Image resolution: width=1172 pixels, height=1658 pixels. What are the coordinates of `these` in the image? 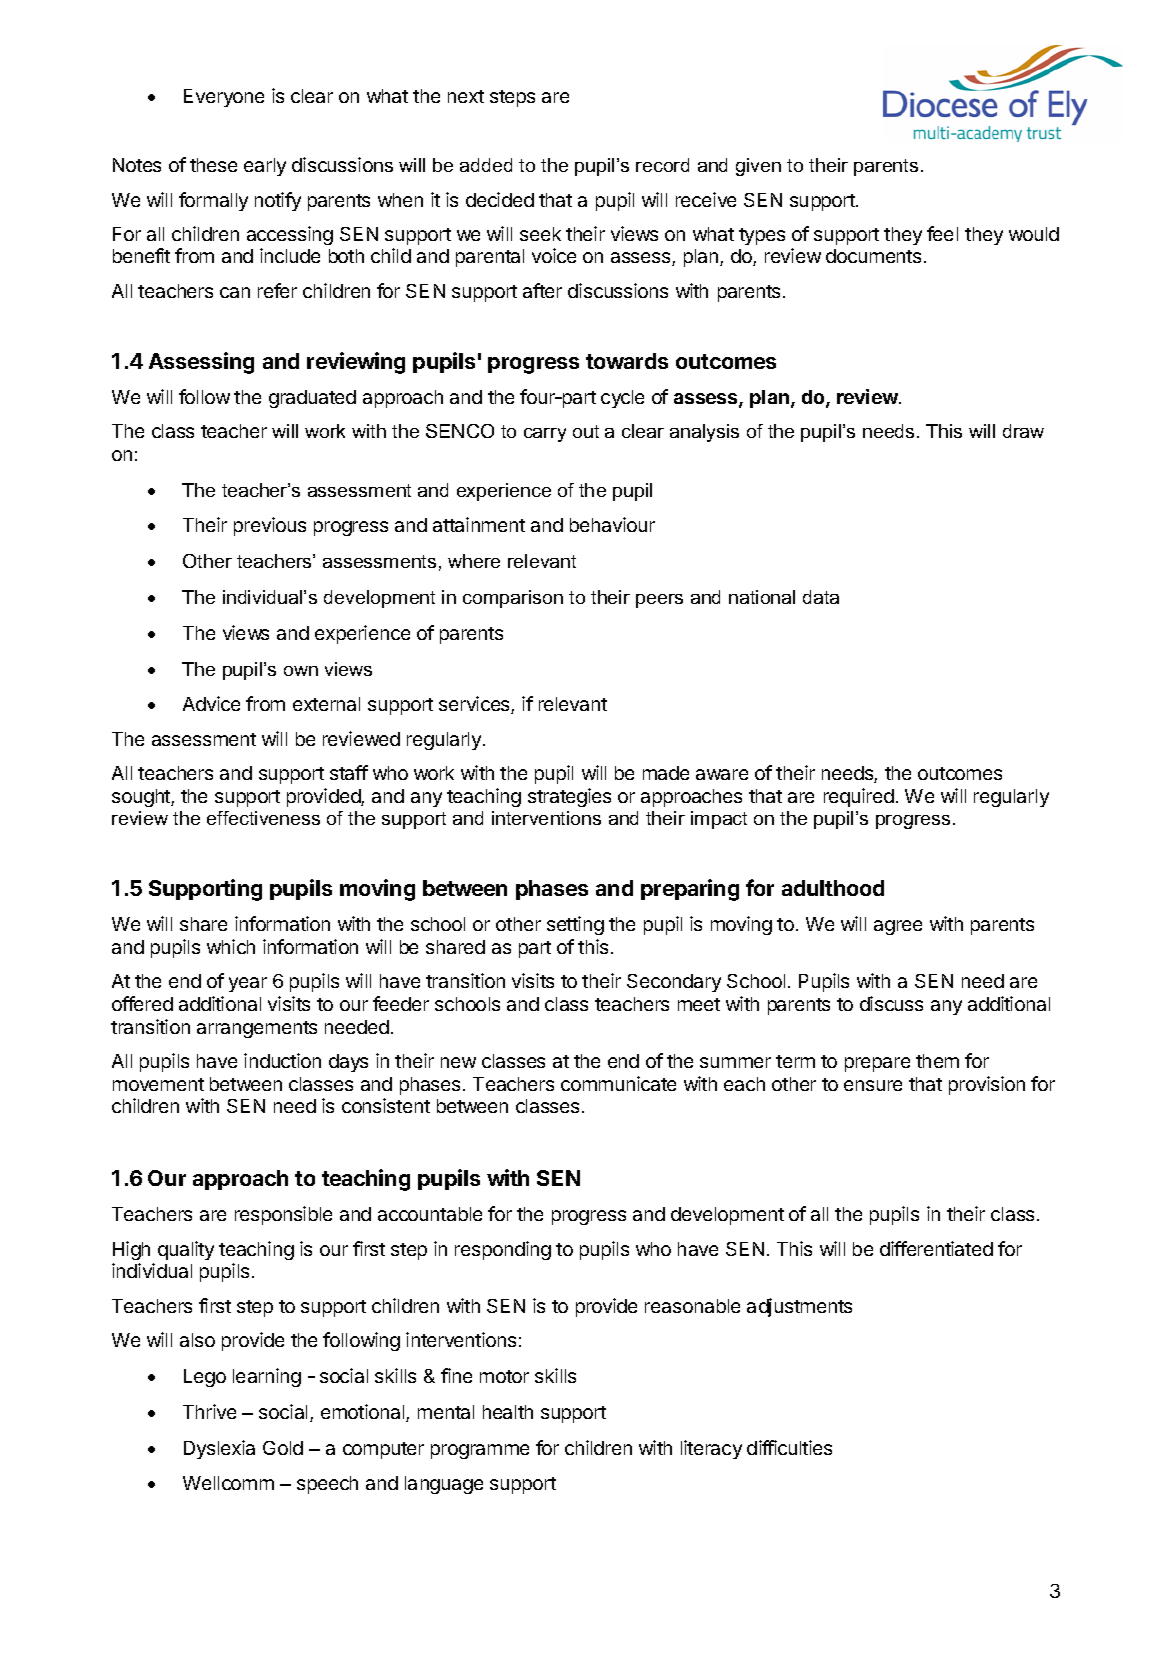 It's located at (213, 165).
